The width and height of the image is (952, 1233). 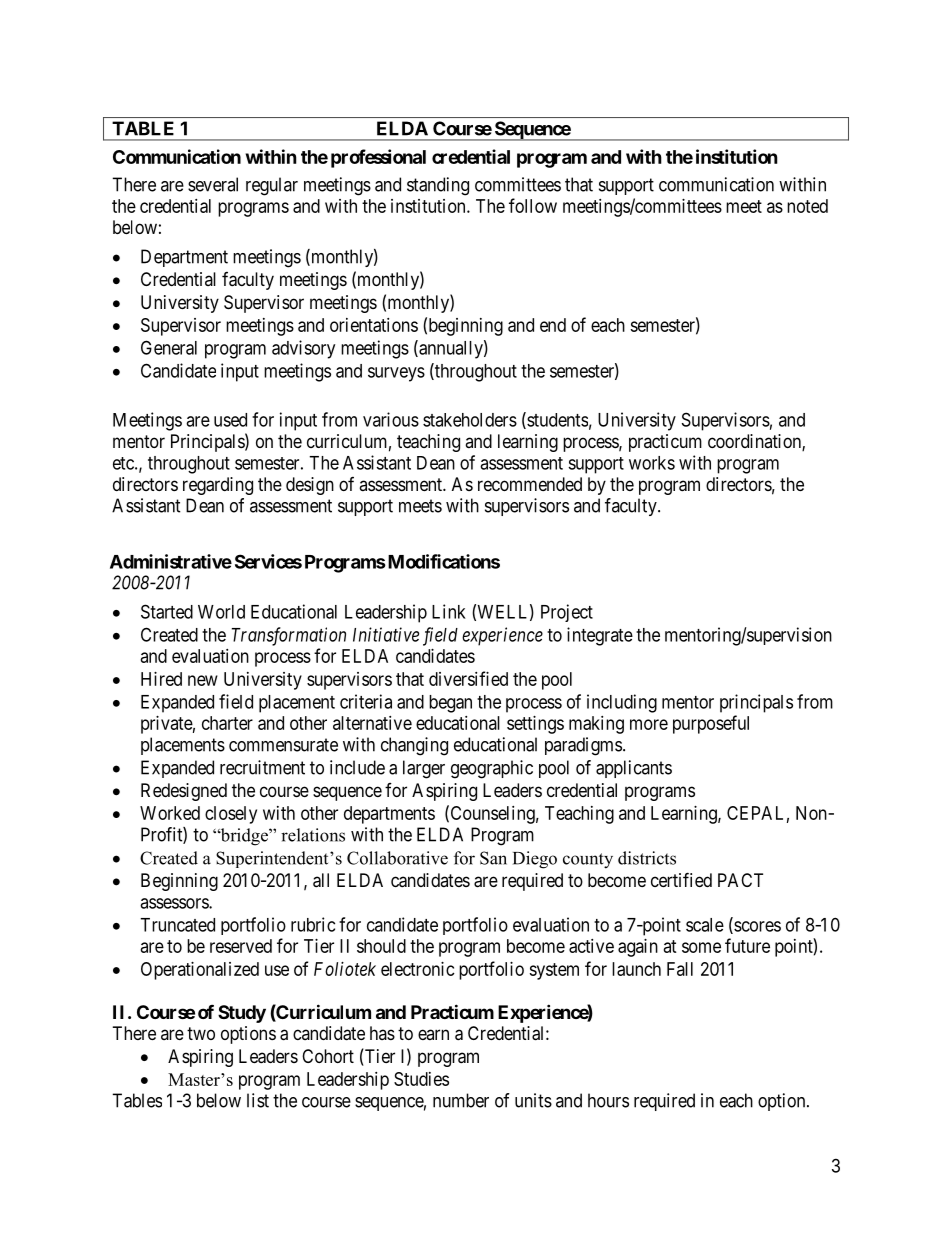 I want to click on standing, so click(x=438, y=186).
